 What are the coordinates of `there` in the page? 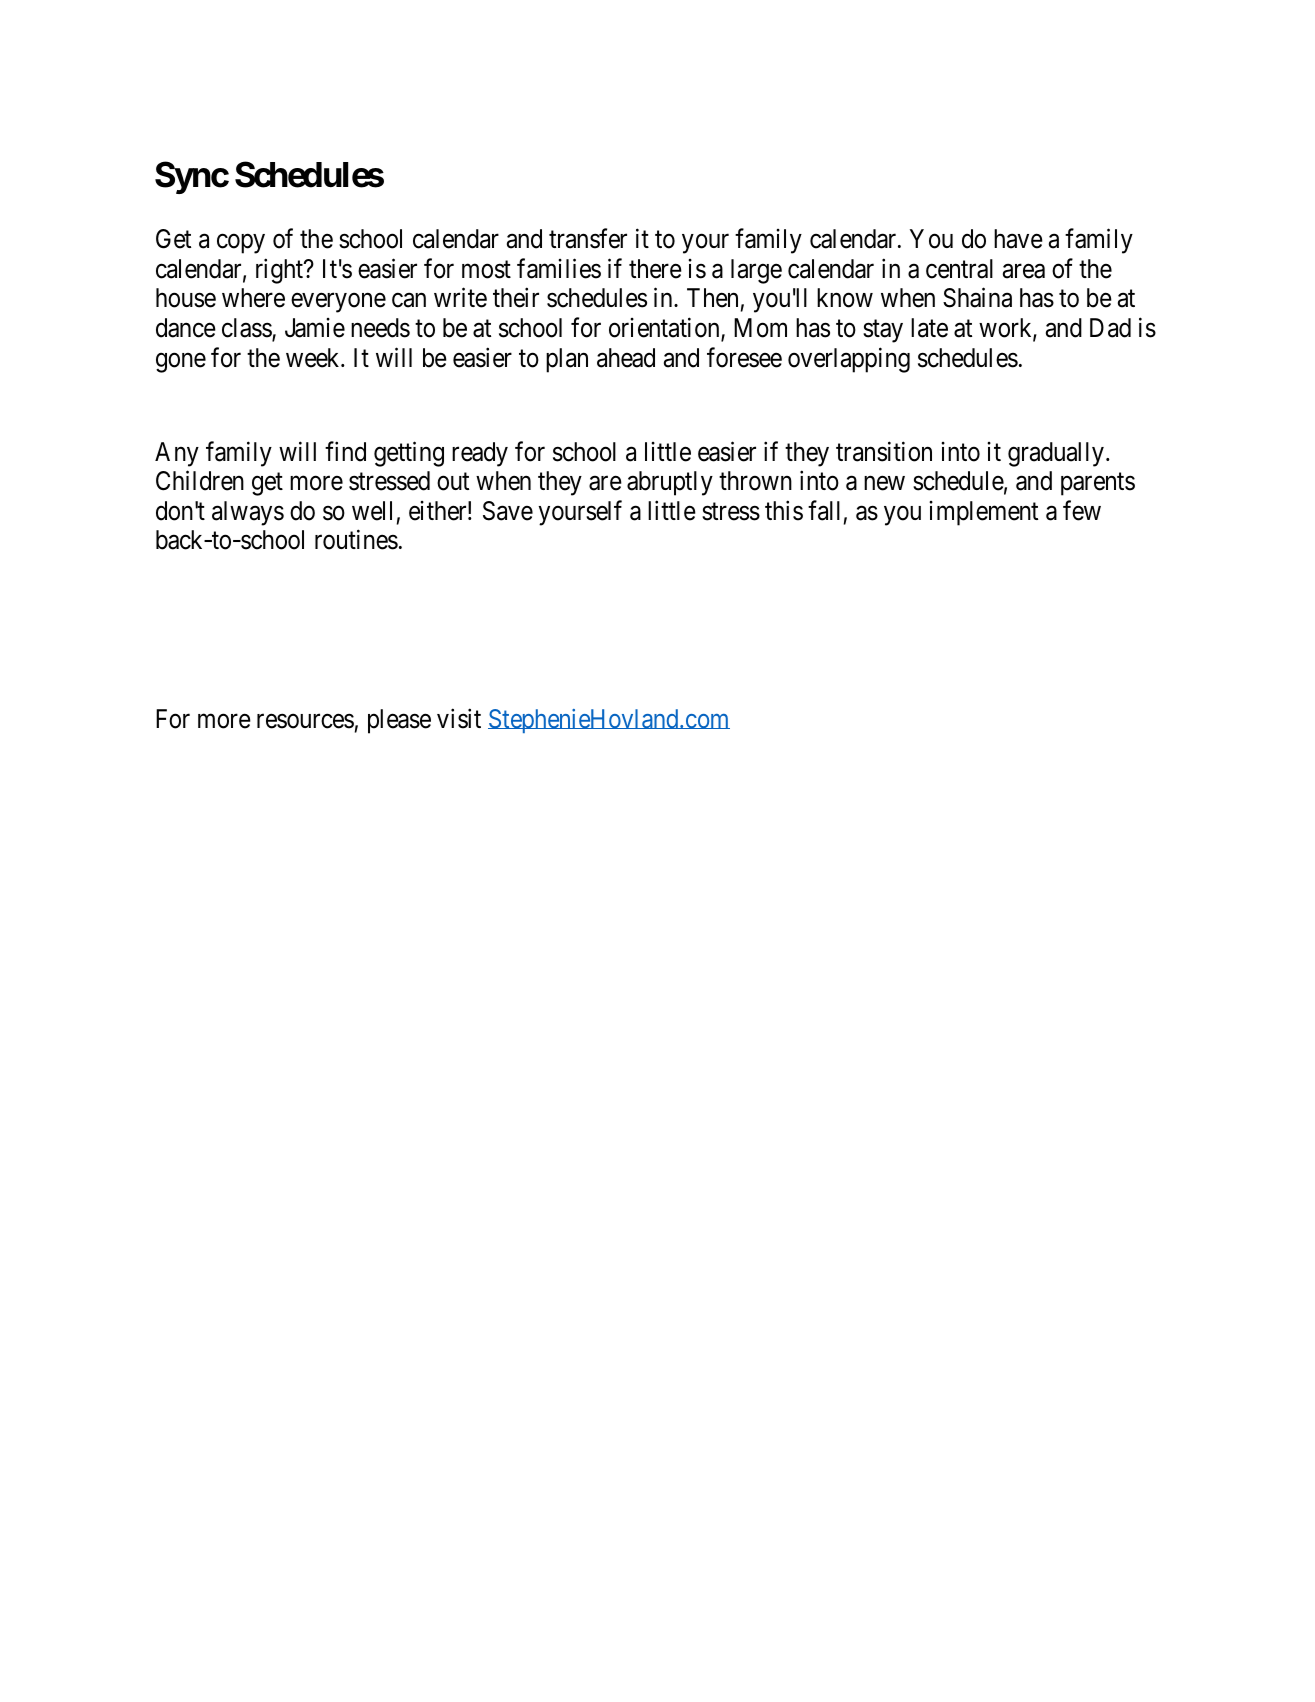 It's located at (655, 269).
